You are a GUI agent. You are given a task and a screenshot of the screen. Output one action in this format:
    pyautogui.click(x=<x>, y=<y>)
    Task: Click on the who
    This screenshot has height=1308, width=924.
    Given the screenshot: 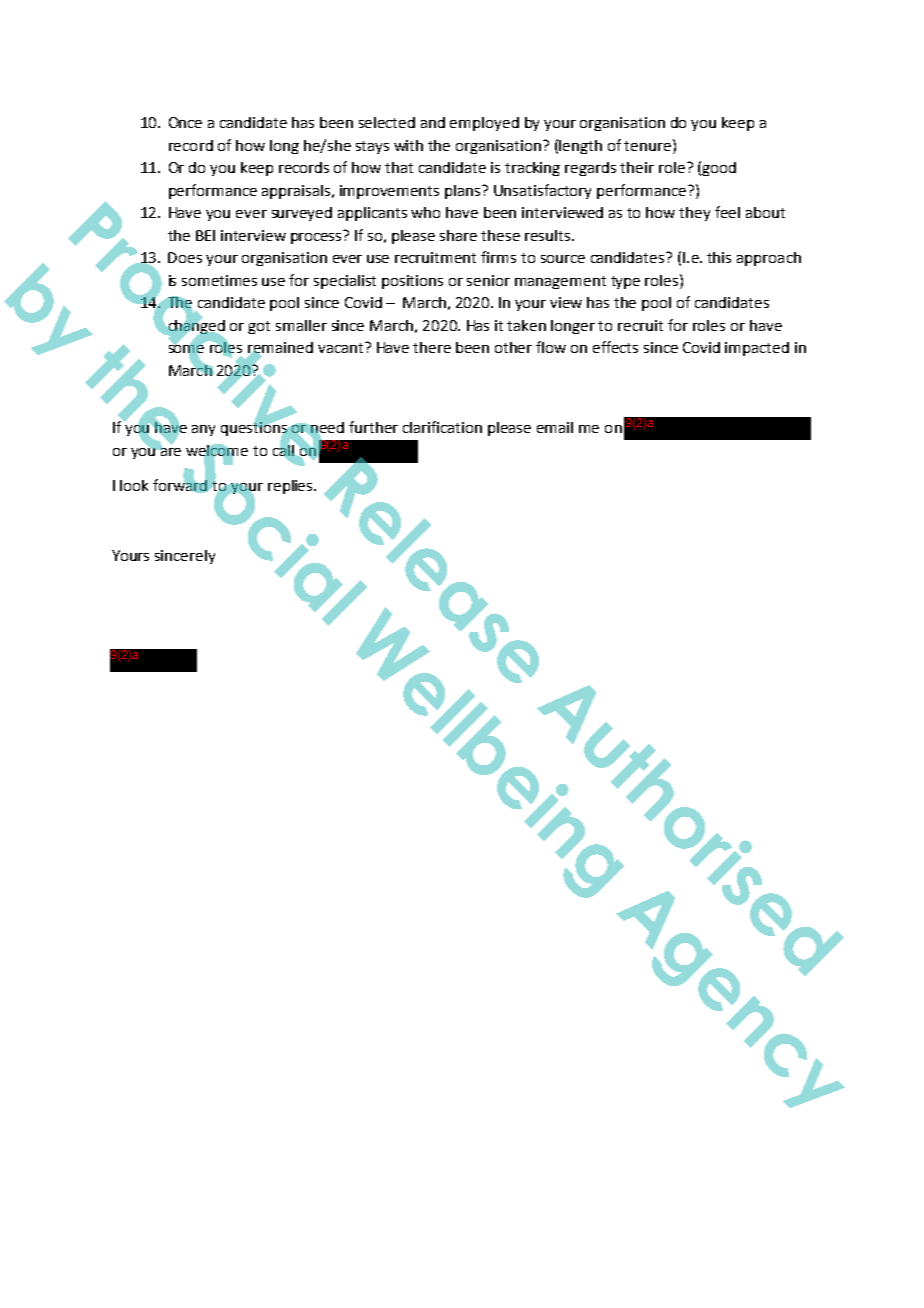 What is the action you would take?
    pyautogui.click(x=425, y=212)
